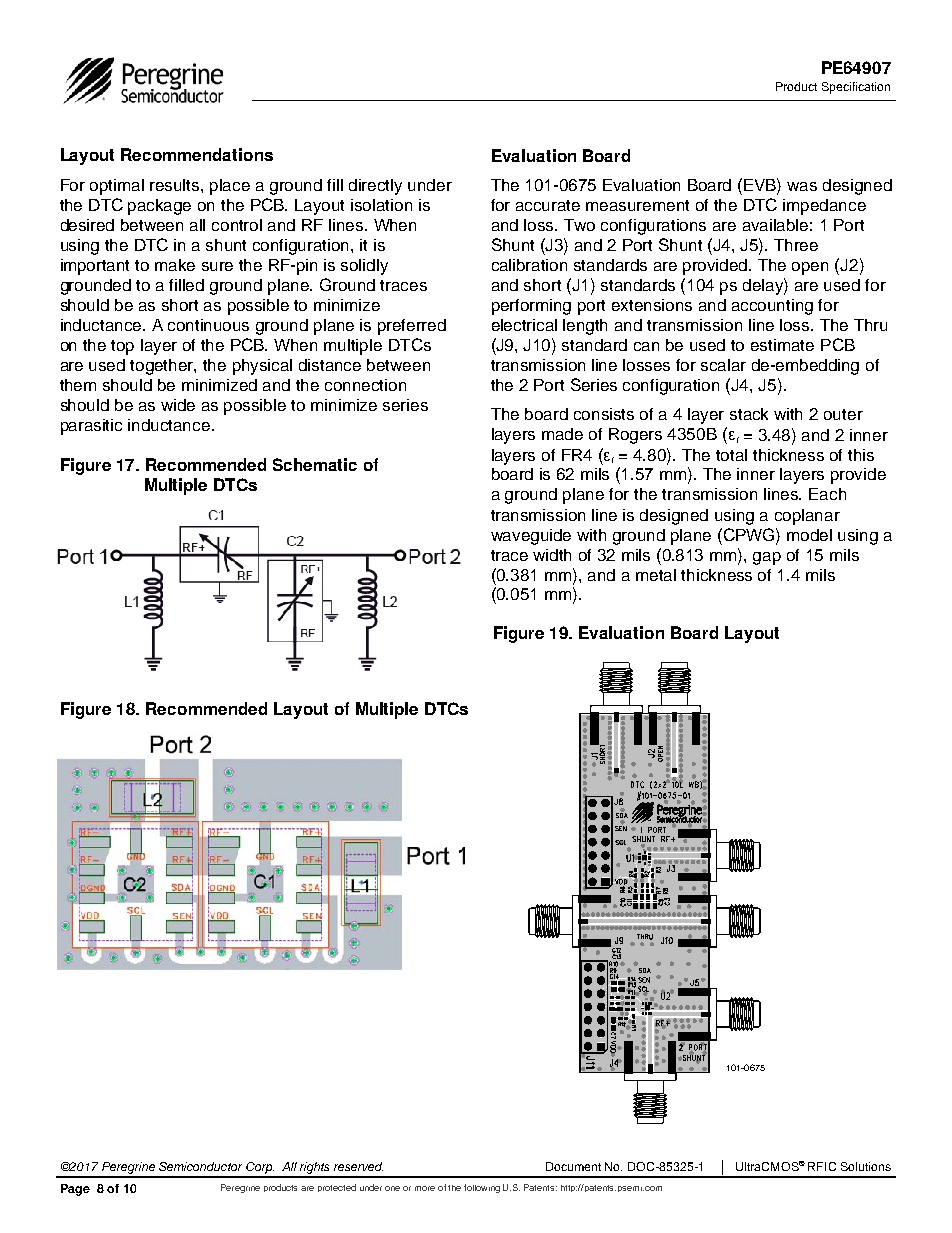 This screenshot has width=952, height=1233. Describe the element at coordinates (866, 1166) in the screenshot. I see `Solutions` at that location.
